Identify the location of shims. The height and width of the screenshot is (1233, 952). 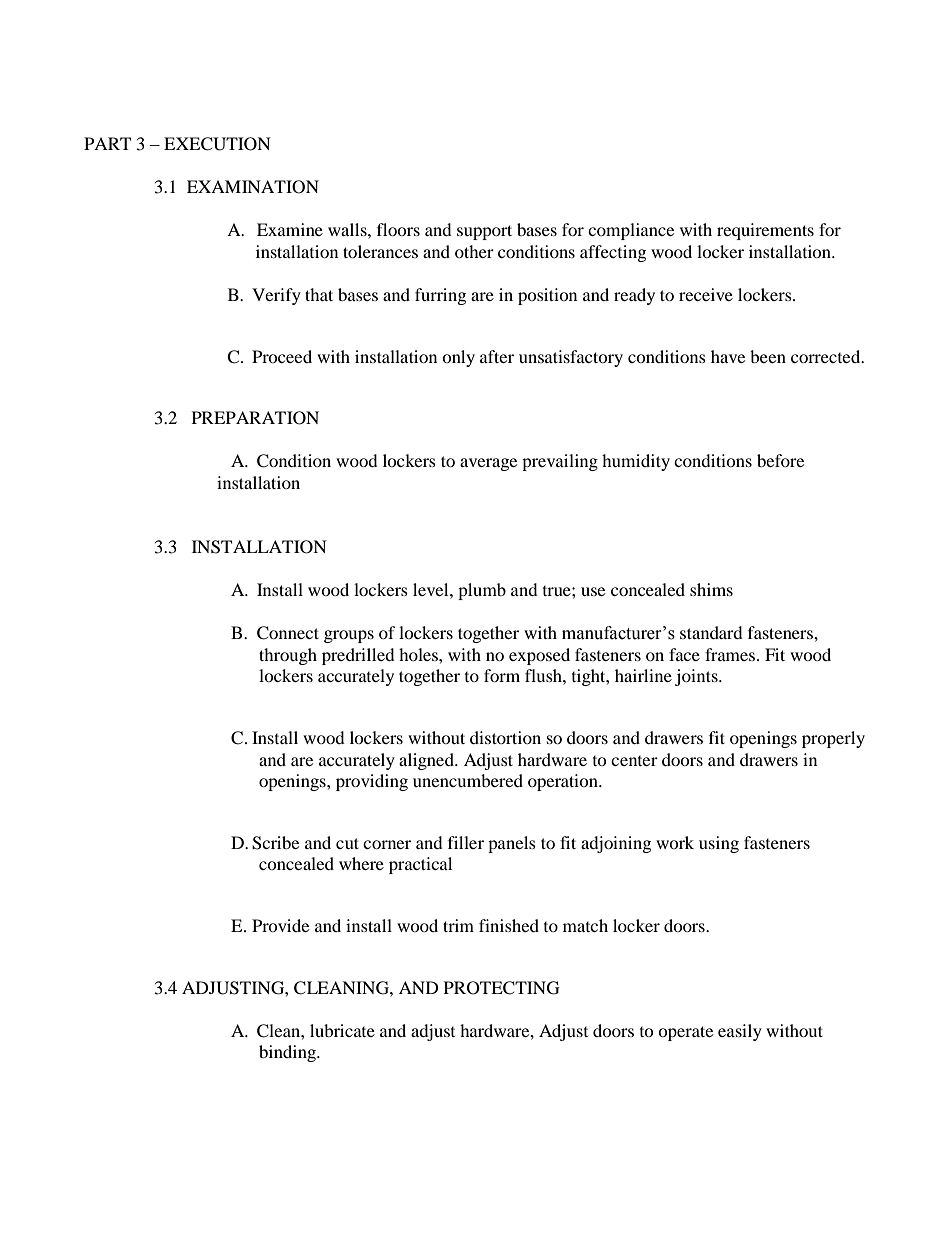
(711, 589).
